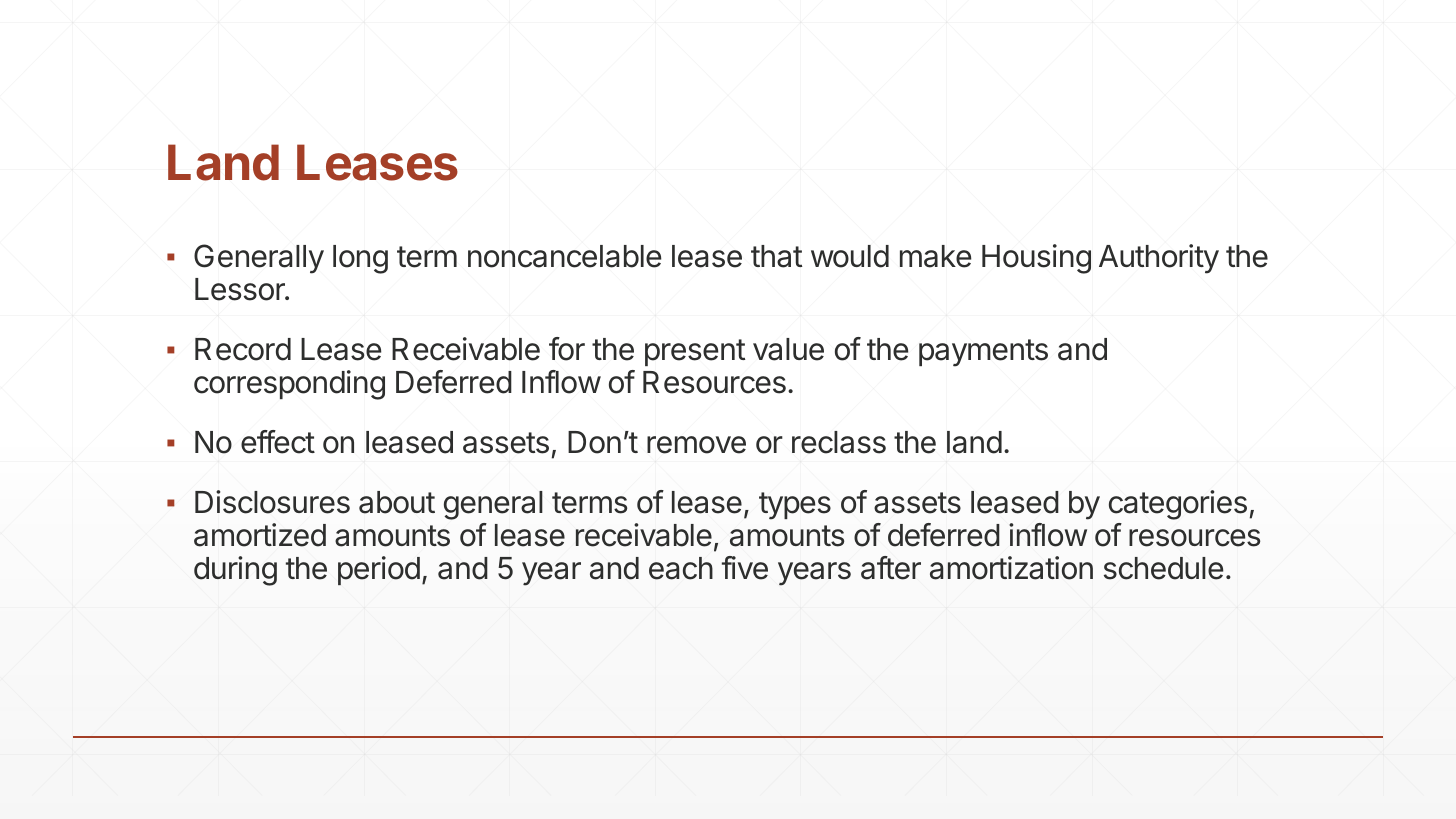 The height and width of the image is (819, 1456). What do you see at coordinates (839, 442) in the image?
I see `reclass` at bounding box center [839, 442].
